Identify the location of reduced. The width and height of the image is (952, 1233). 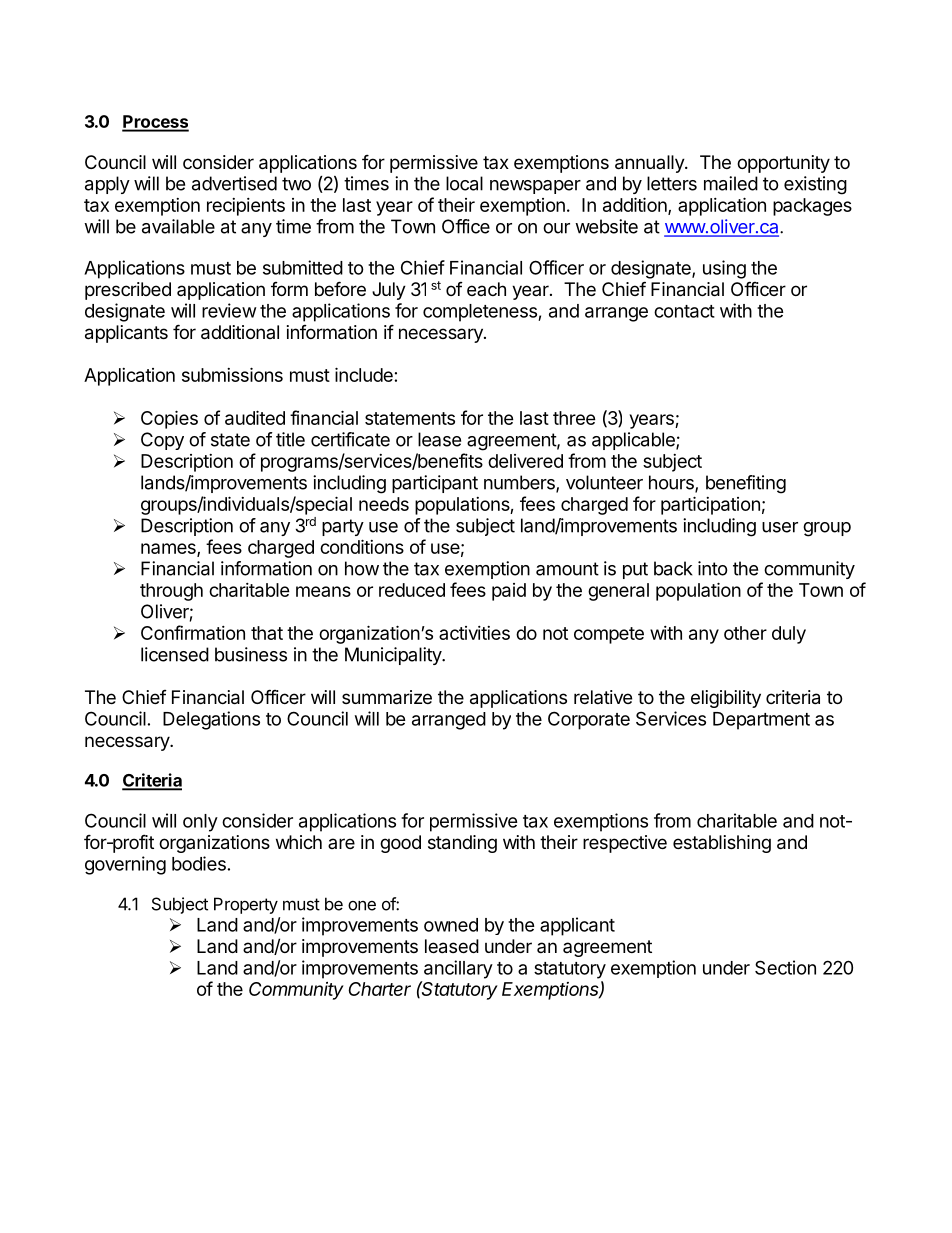
(412, 590).
